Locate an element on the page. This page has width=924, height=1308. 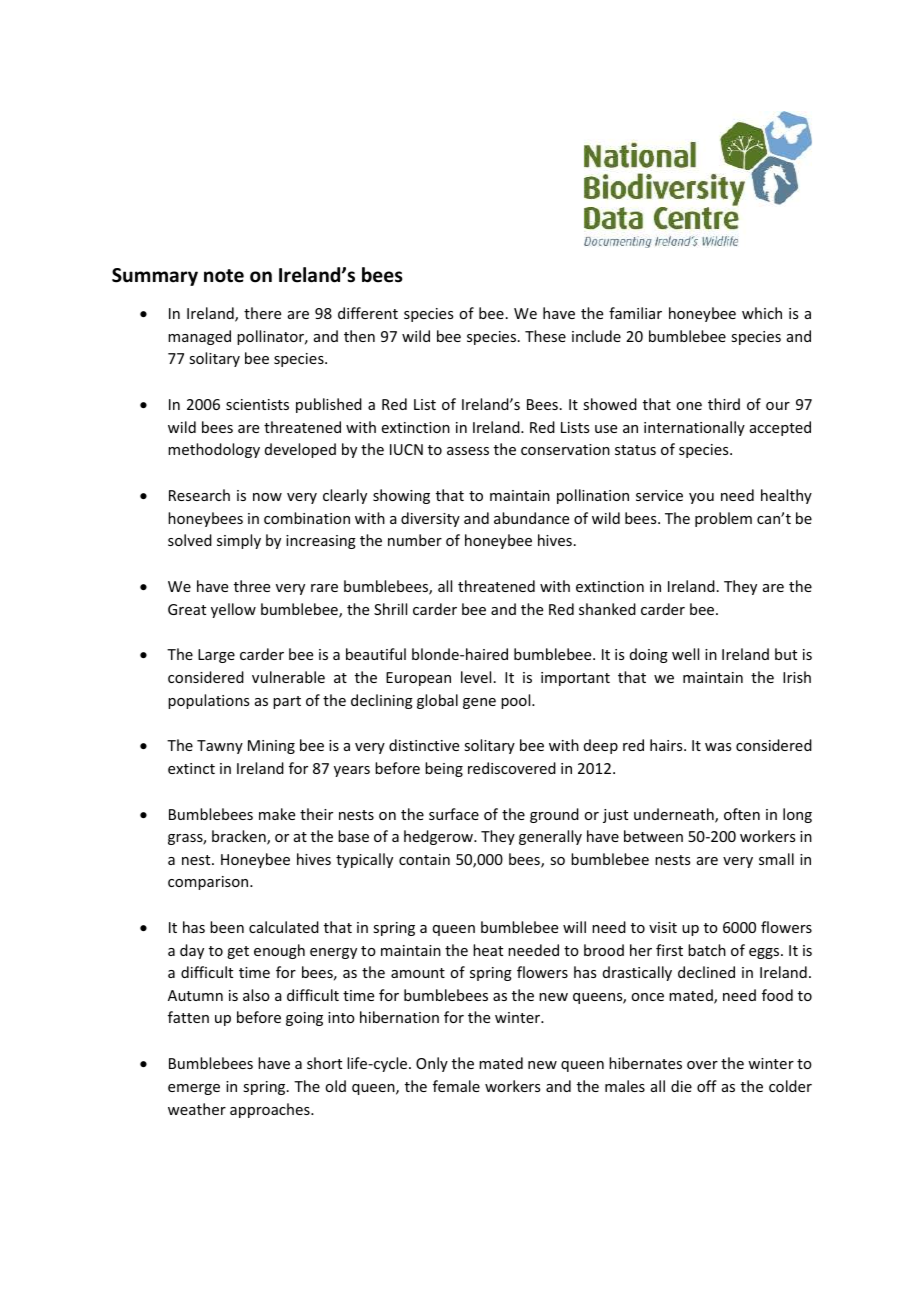
These is located at coordinates (545, 336).
